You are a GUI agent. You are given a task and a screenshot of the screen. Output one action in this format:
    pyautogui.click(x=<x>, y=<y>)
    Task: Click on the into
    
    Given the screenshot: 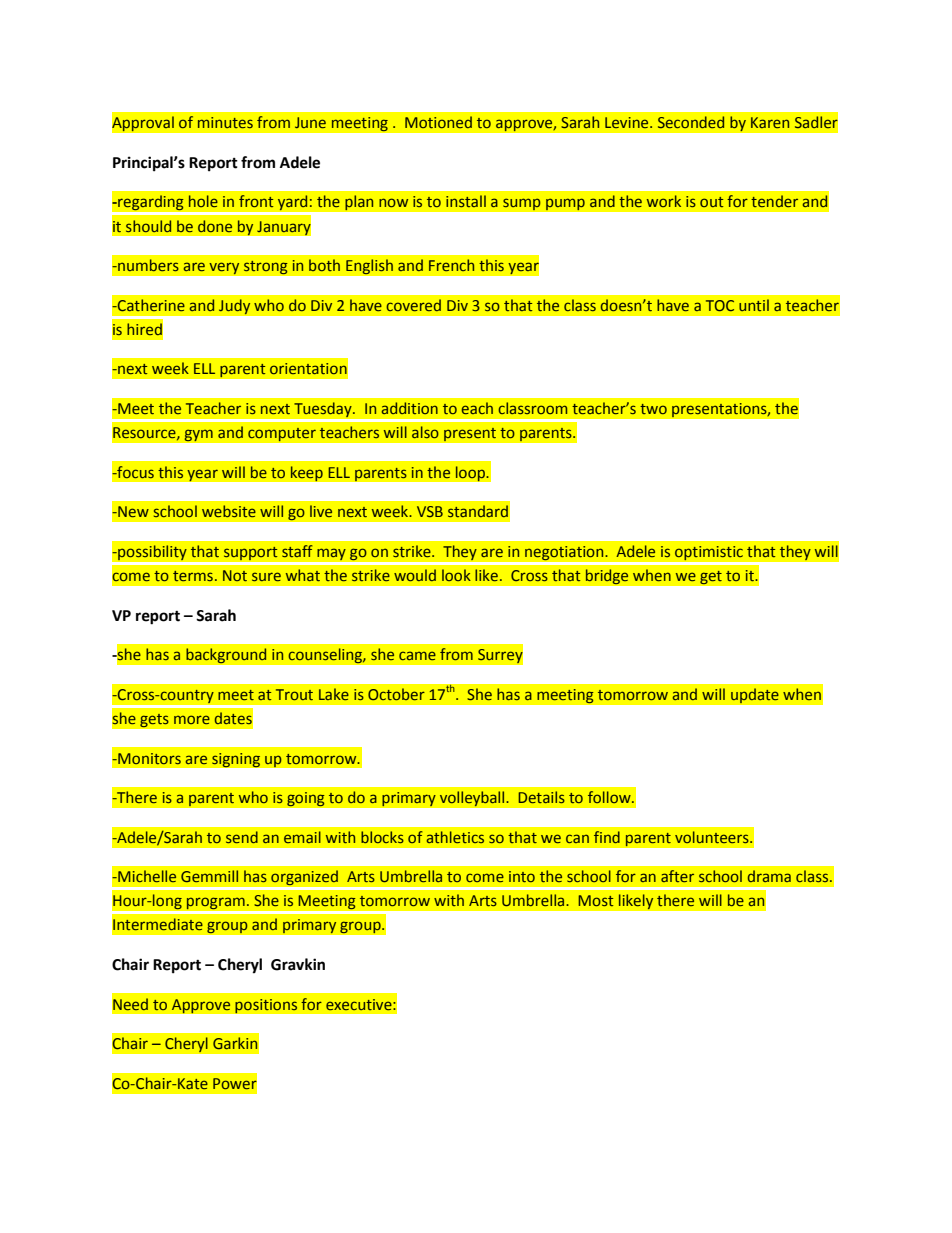 What is the action you would take?
    pyautogui.click(x=522, y=876)
